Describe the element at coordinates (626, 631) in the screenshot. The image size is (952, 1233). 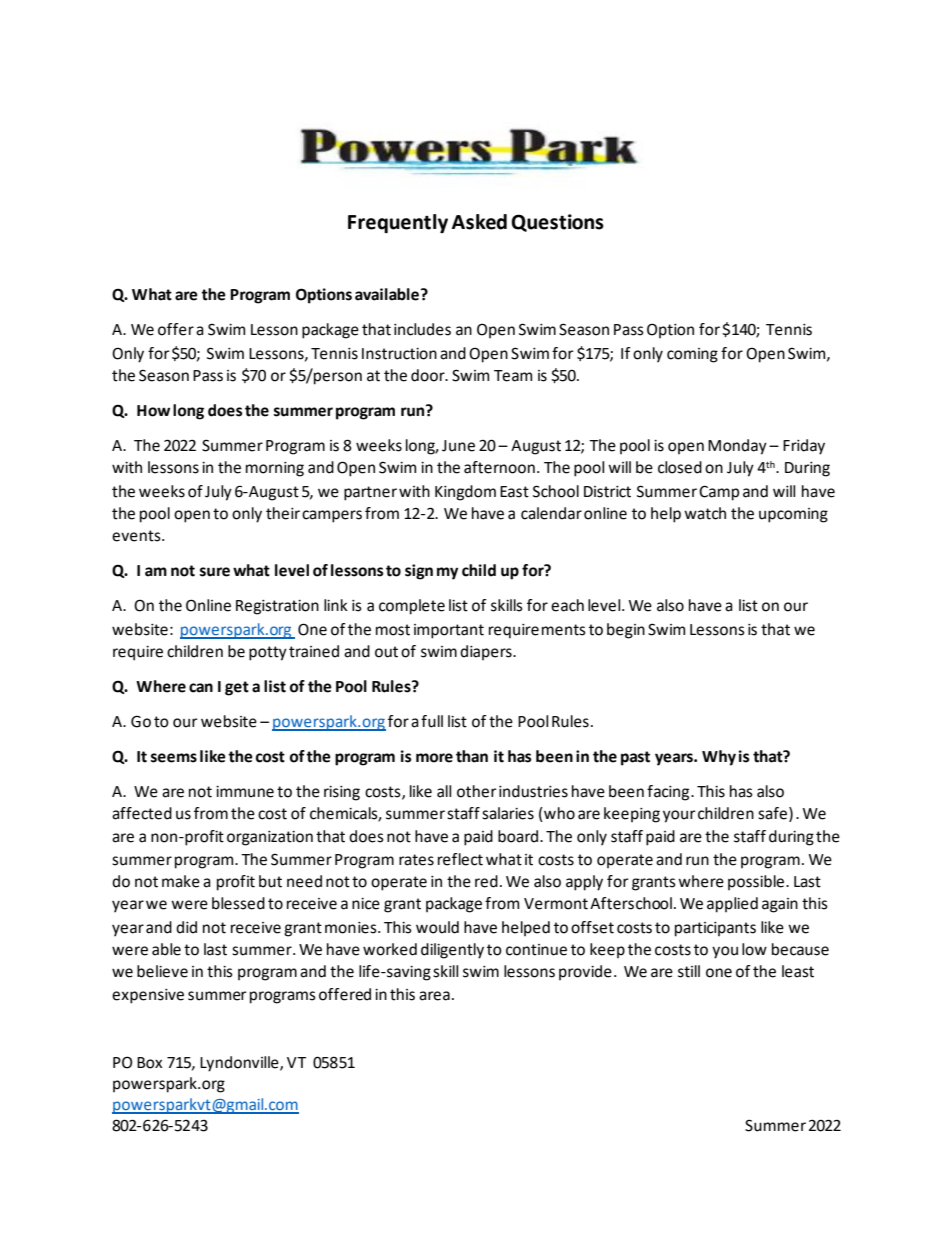
I see `begin` at that location.
